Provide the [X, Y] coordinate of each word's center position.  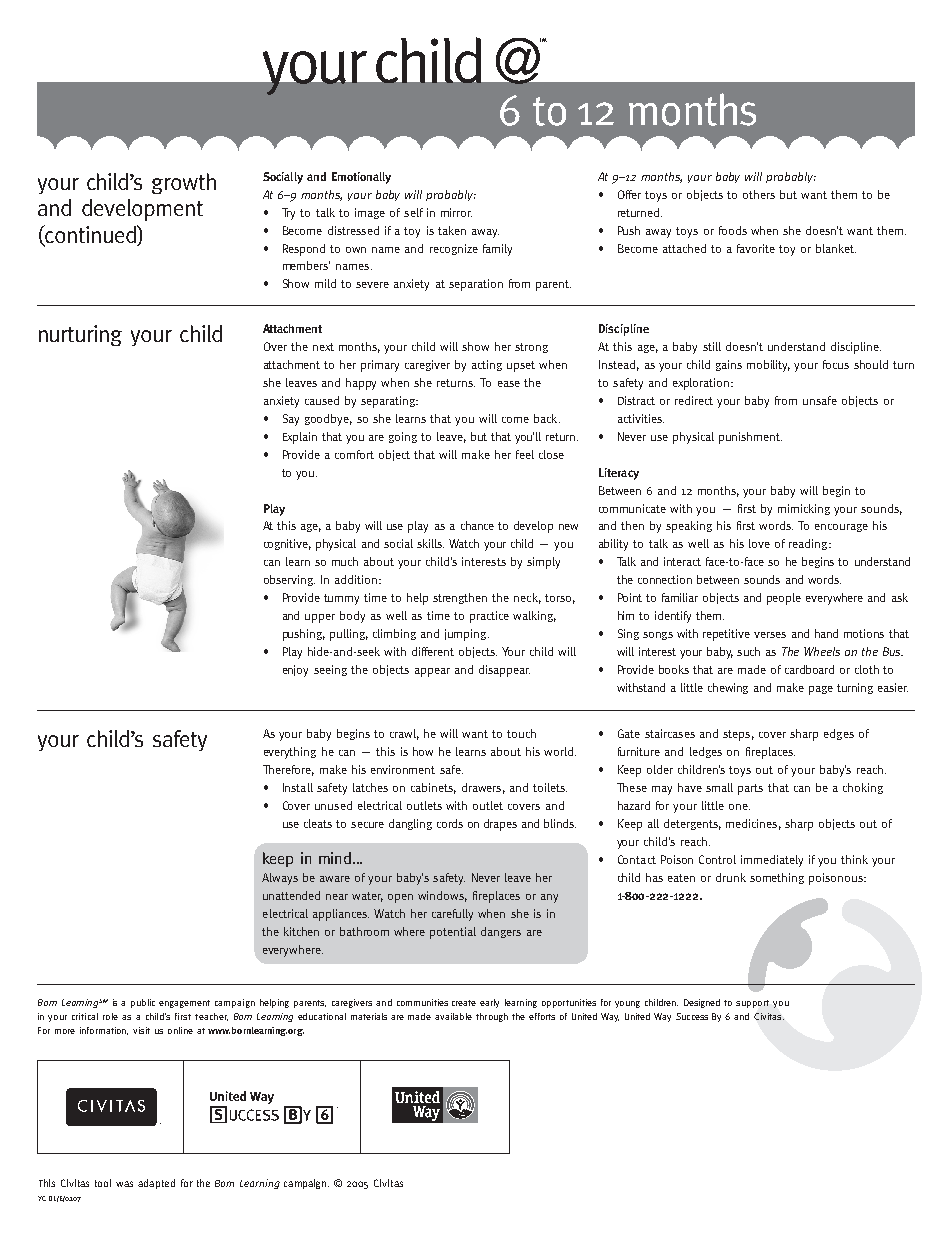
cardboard [809, 669]
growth [184, 183]
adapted [156, 1184]
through [492, 1017]
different [433, 651]
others [759, 194]
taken [452, 230]
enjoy [295, 671]
